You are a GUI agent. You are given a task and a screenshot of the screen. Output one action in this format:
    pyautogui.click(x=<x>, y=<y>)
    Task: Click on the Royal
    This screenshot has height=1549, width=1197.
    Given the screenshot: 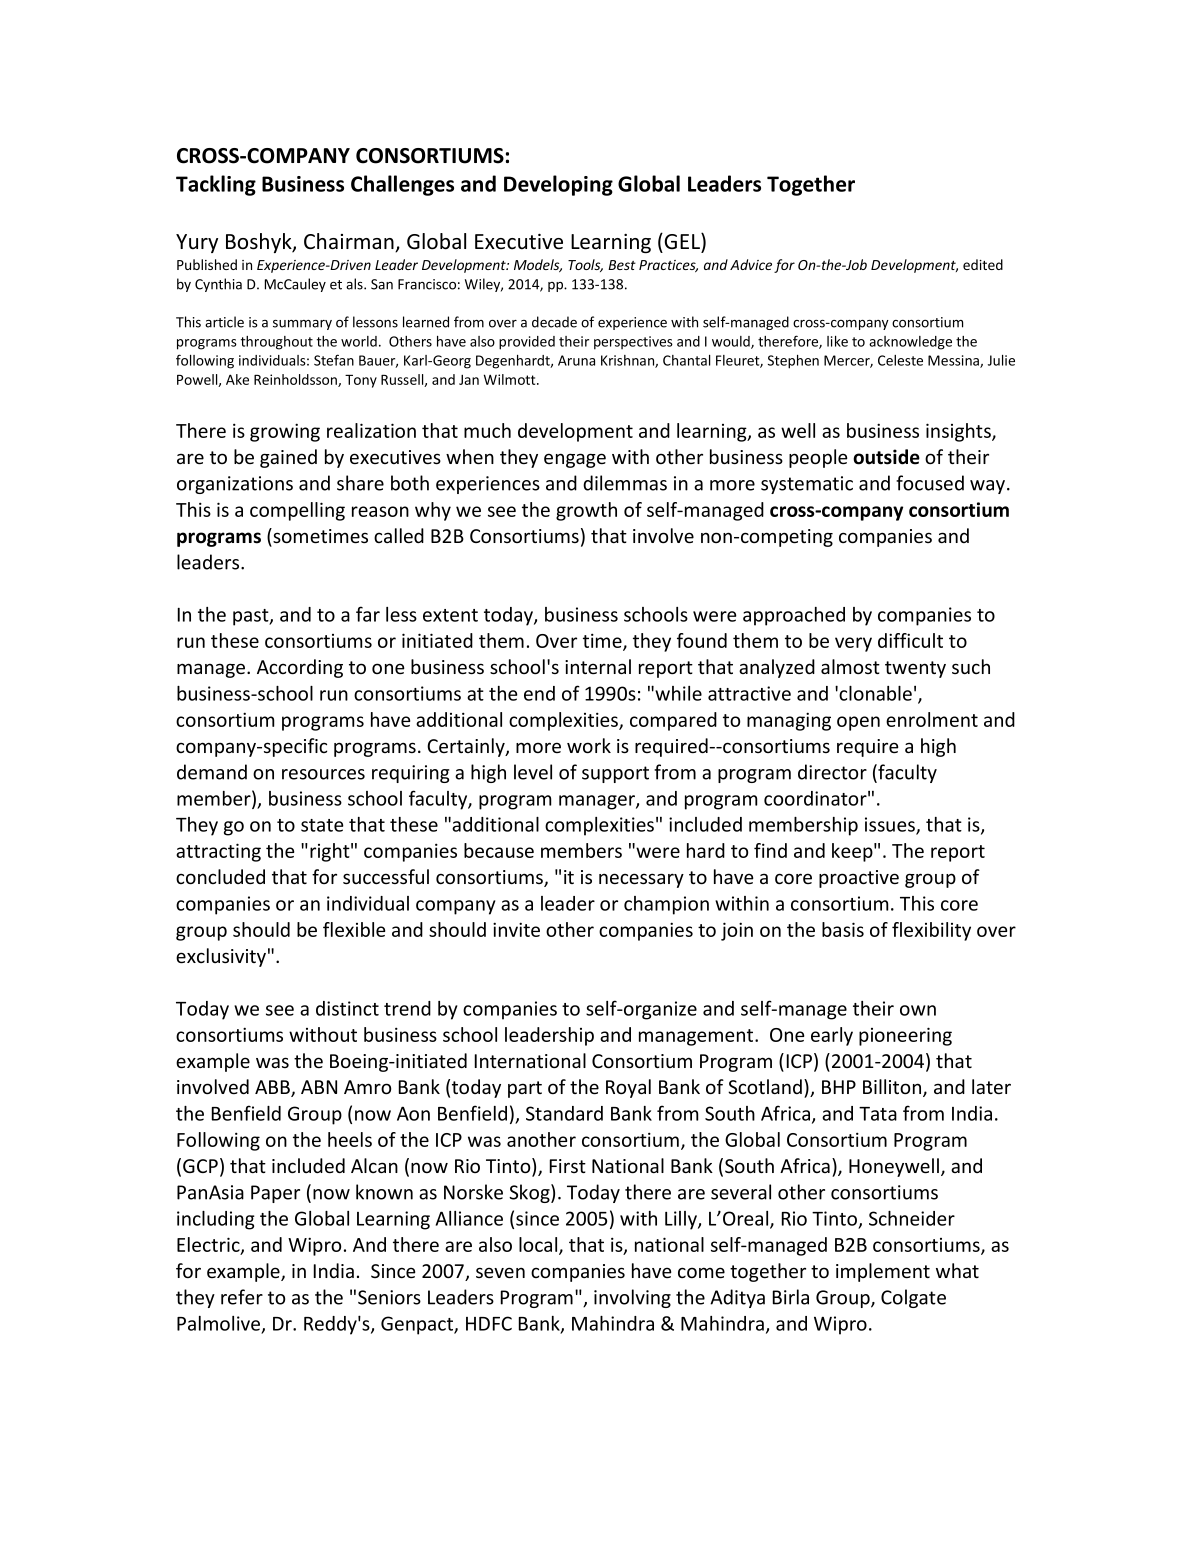 What is the action you would take?
    pyautogui.click(x=628, y=1088)
